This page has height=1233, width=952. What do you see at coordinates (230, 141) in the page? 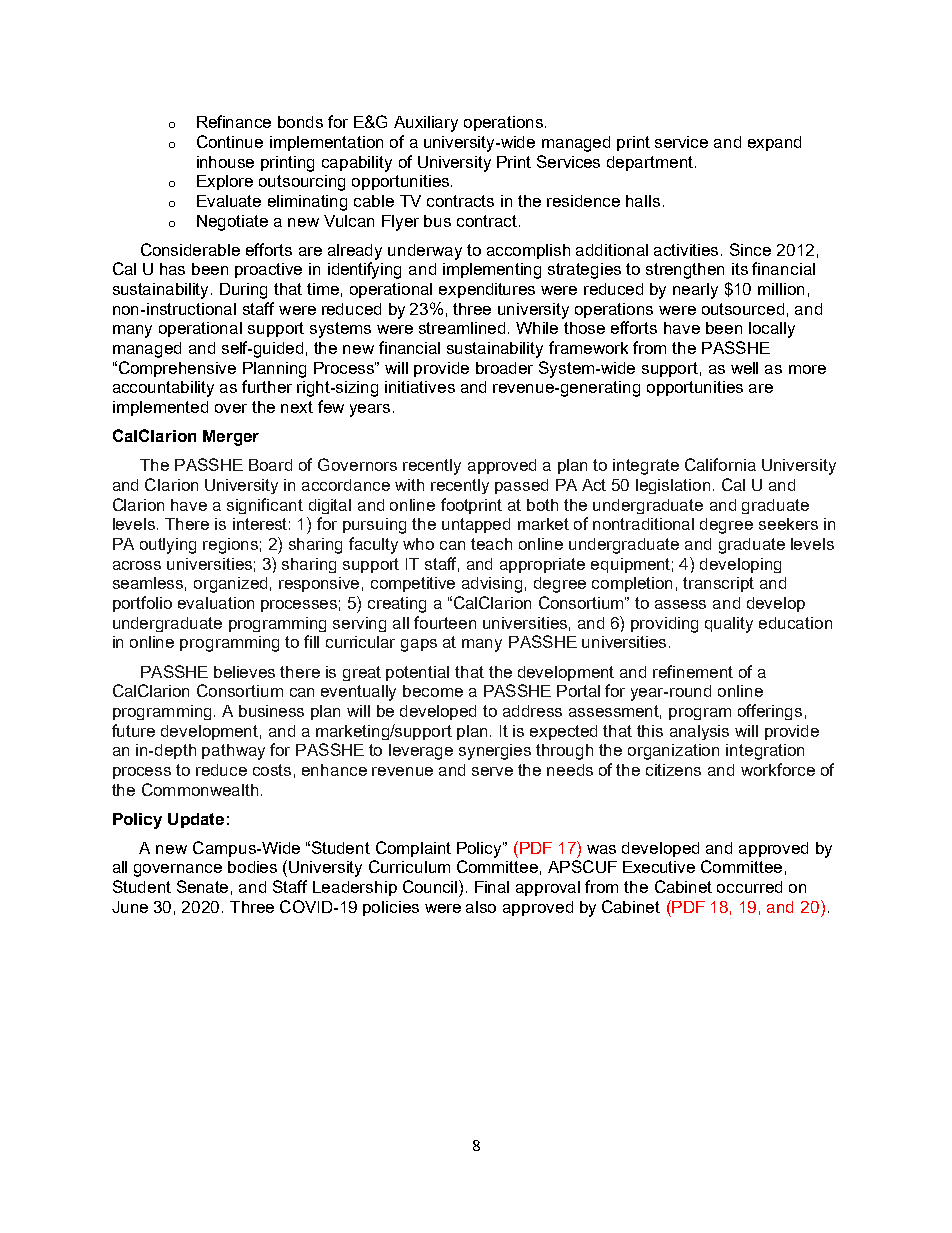
I see `Continue` at bounding box center [230, 141].
